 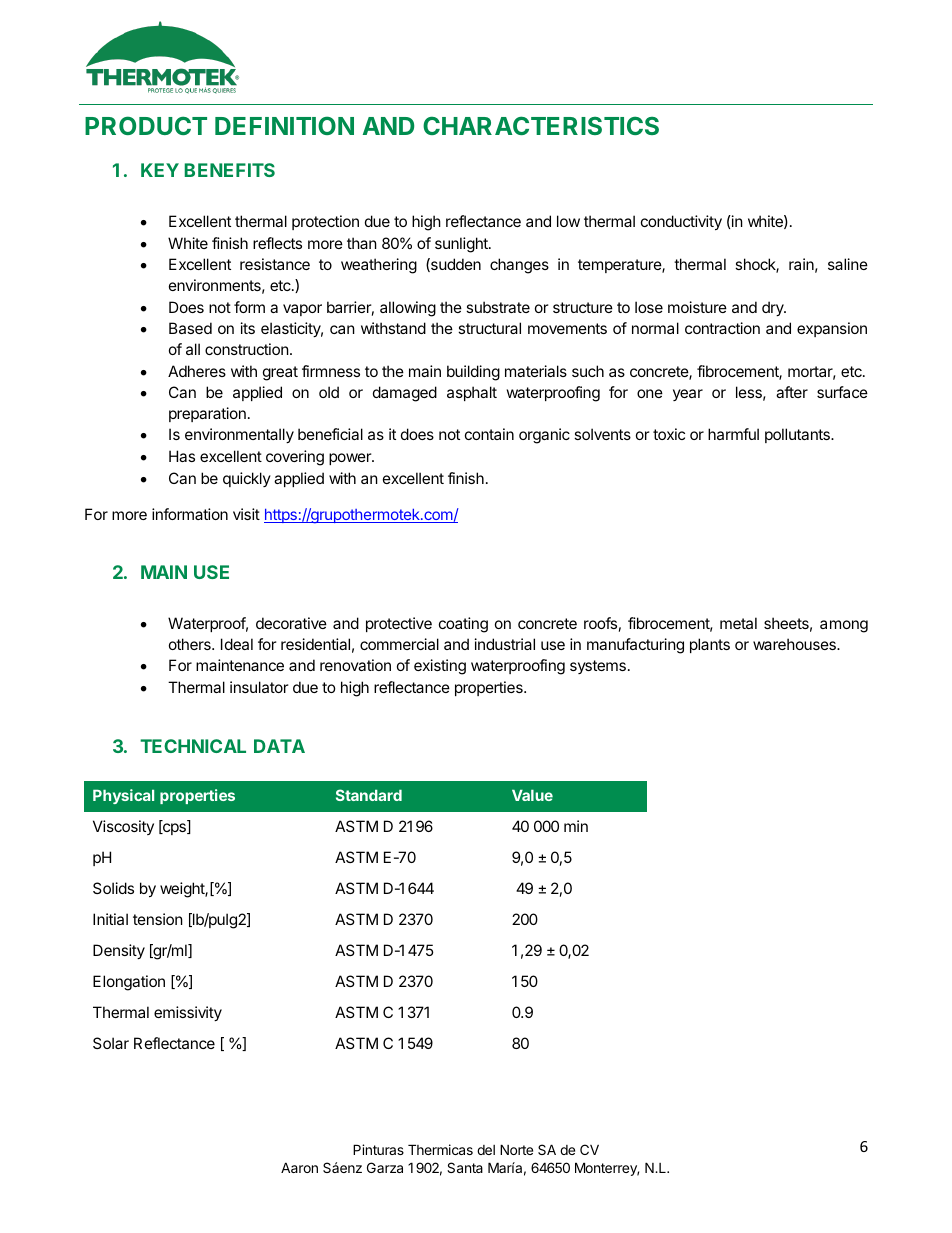 I want to click on Aaron, so click(x=299, y=1167).
